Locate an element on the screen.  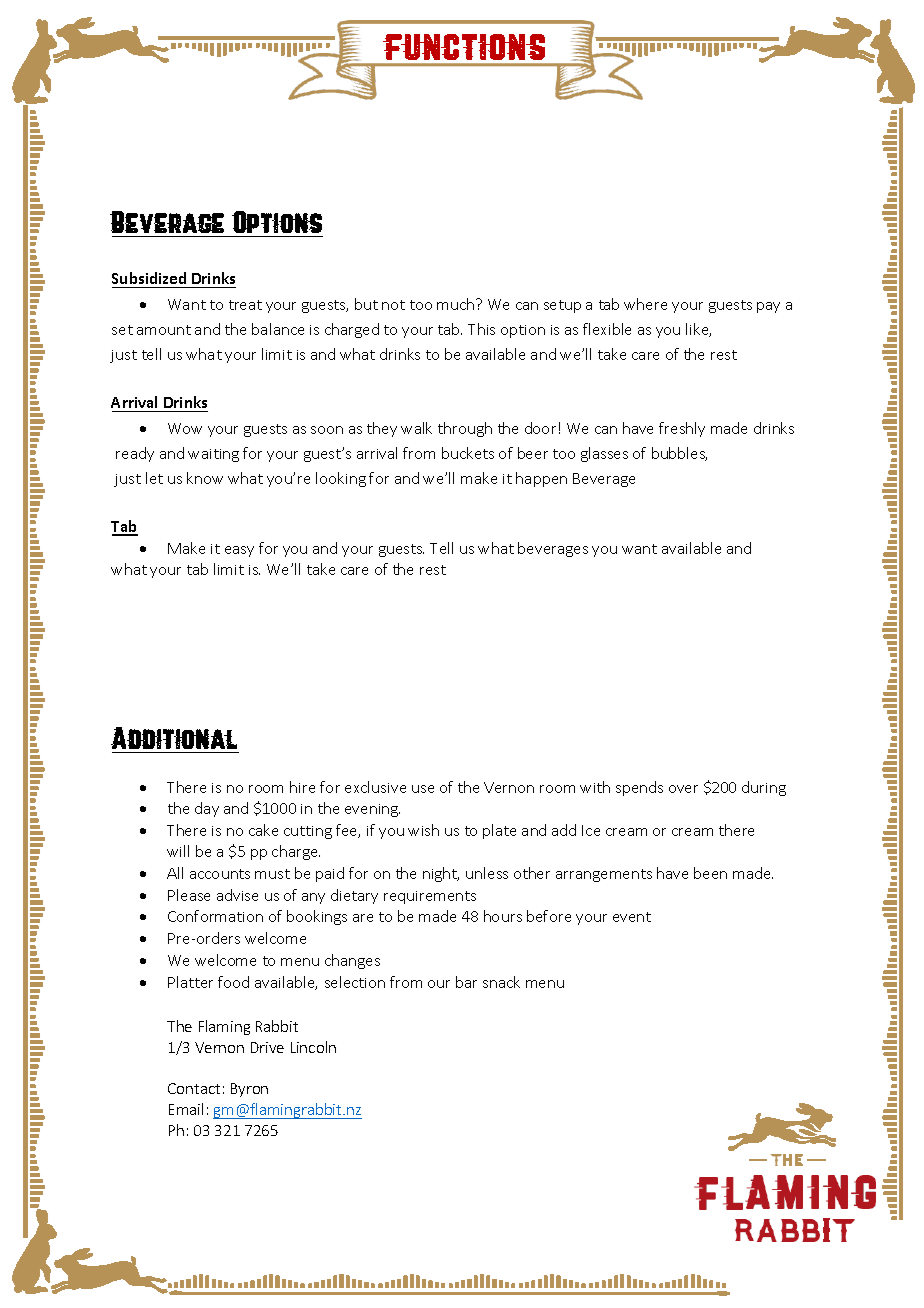
use is located at coordinates (423, 789).
